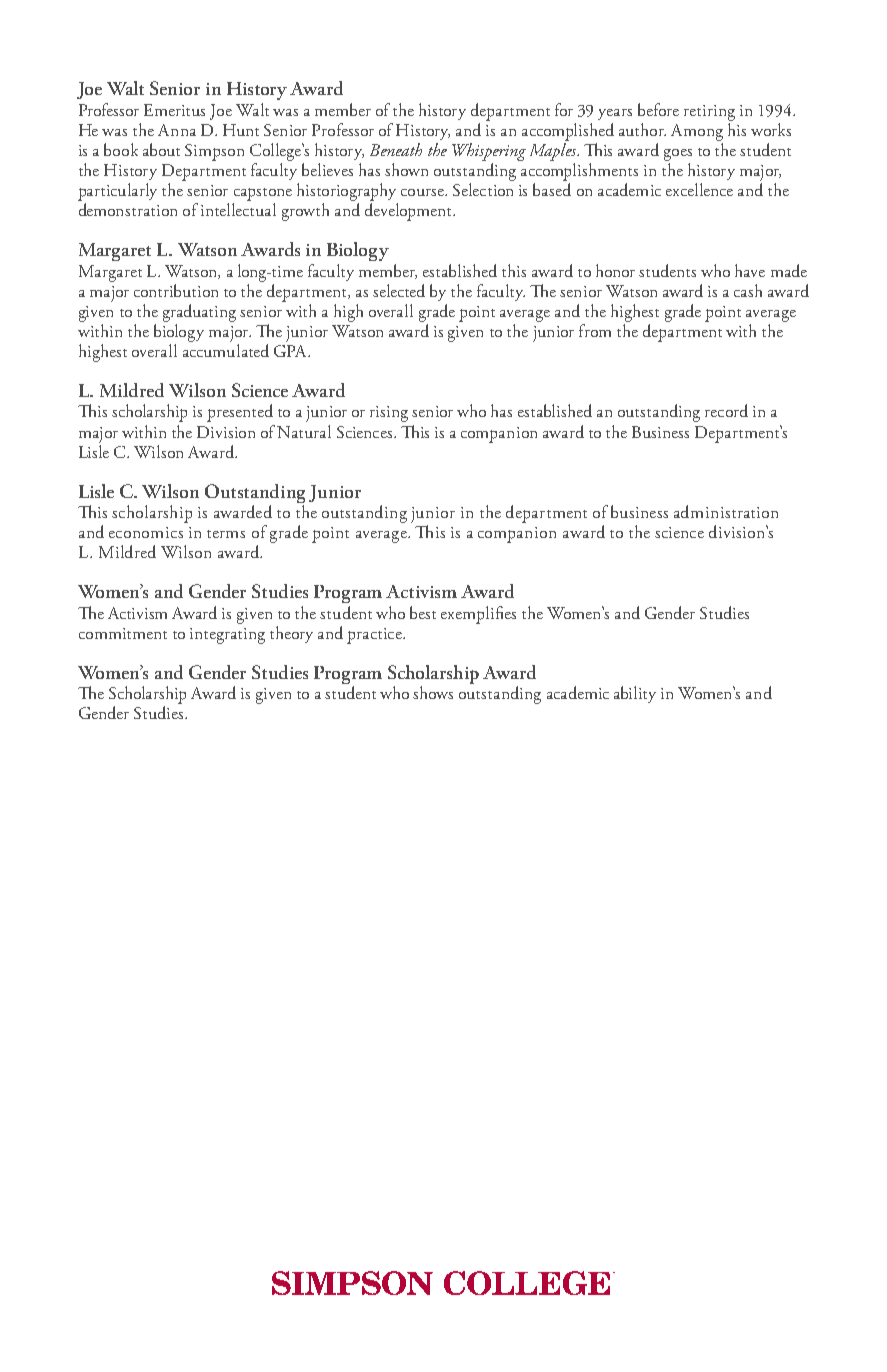 The image size is (887, 1372). I want to click on rising, so click(389, 414).
